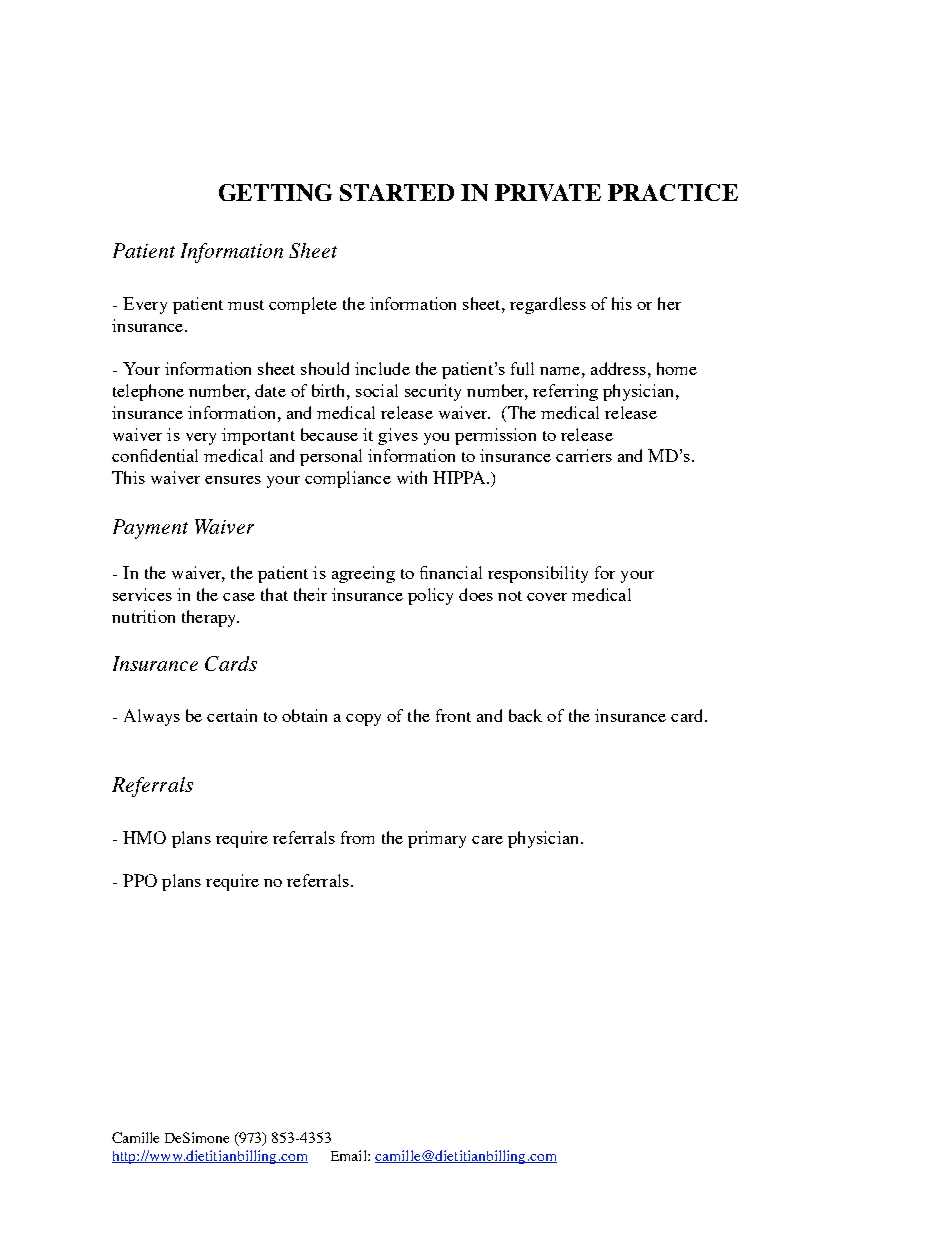 Image resolution: width=952 pixels, height=1233 pixels. What do you see at coordinates (487, 840) in the page?
I see `care` at bounding box center [487, 840].
